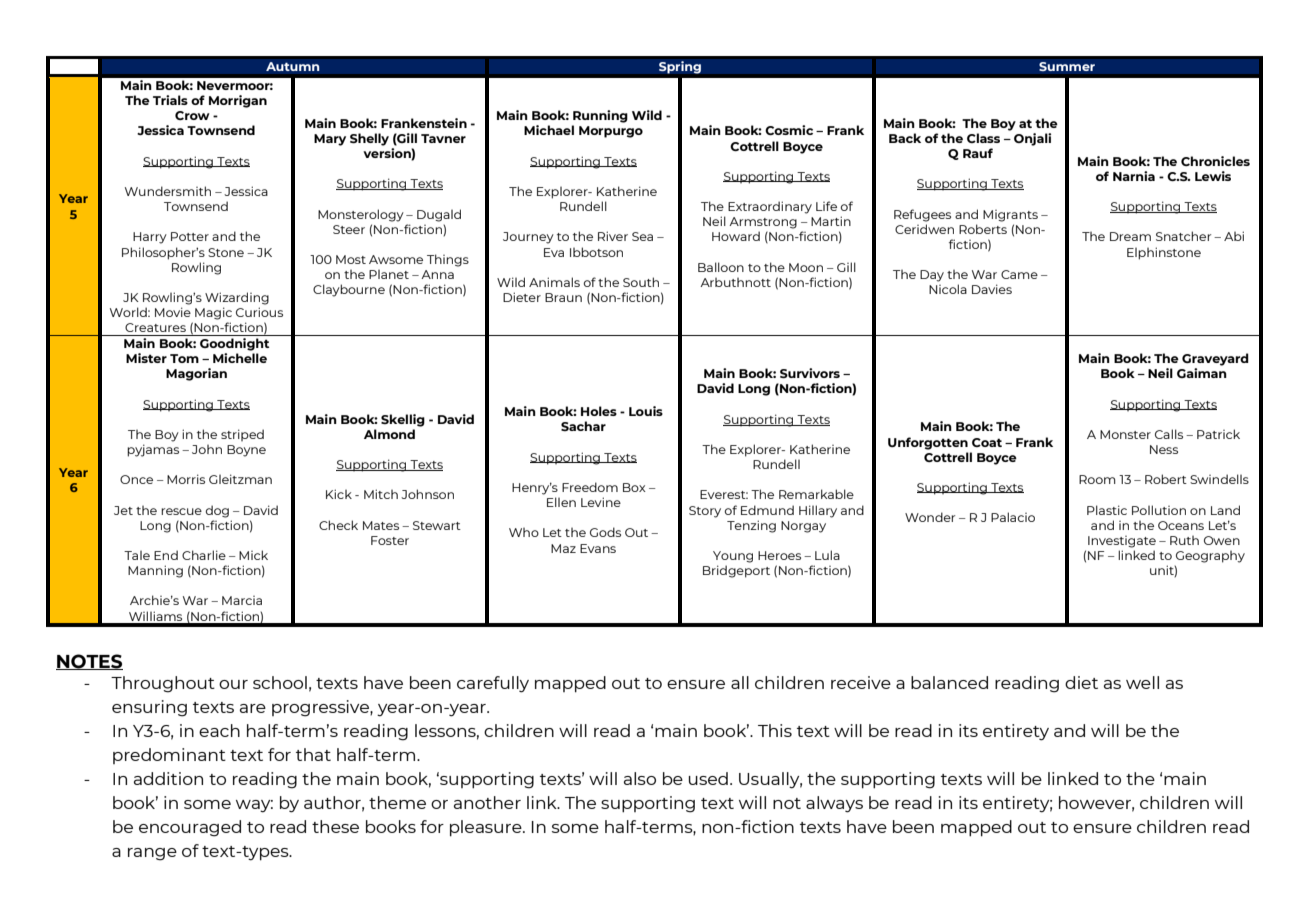  What do you see at coordinates (640, 778) in the document?
I see `also` at bounding box center [640, 778].
